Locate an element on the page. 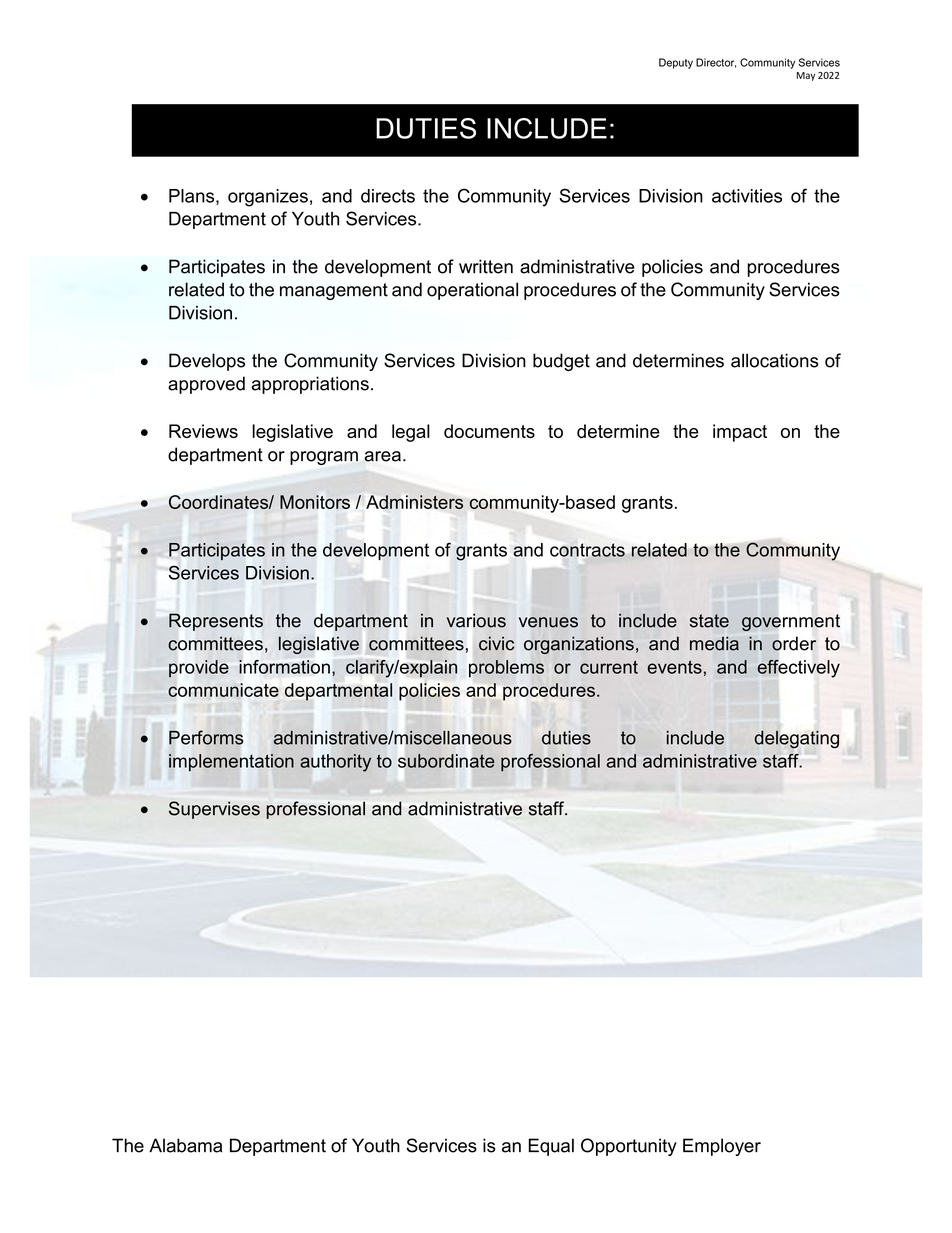  Director is located at coordinates (716, 63).
